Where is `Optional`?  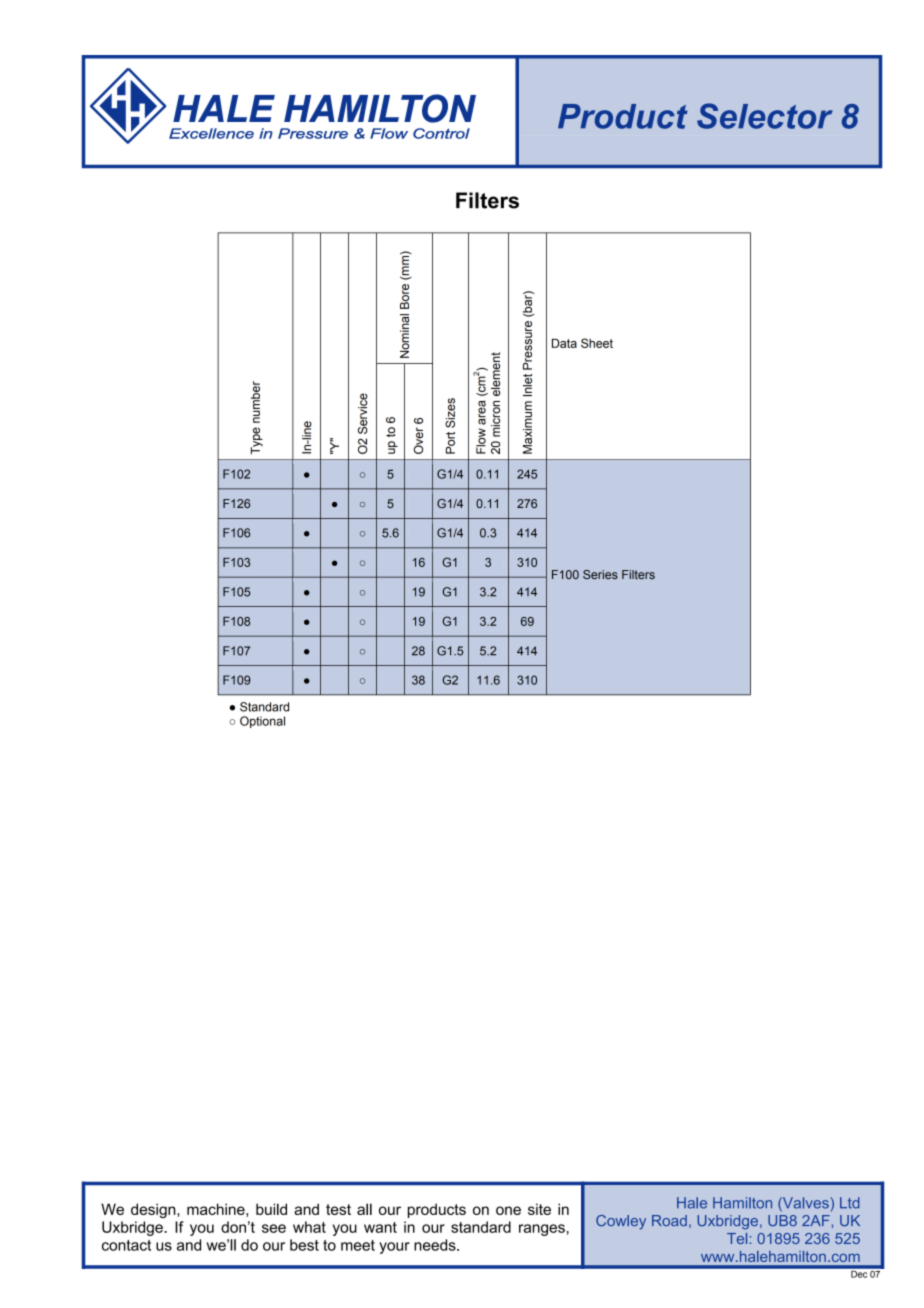
Optional is located at coordinates (262, 722).
